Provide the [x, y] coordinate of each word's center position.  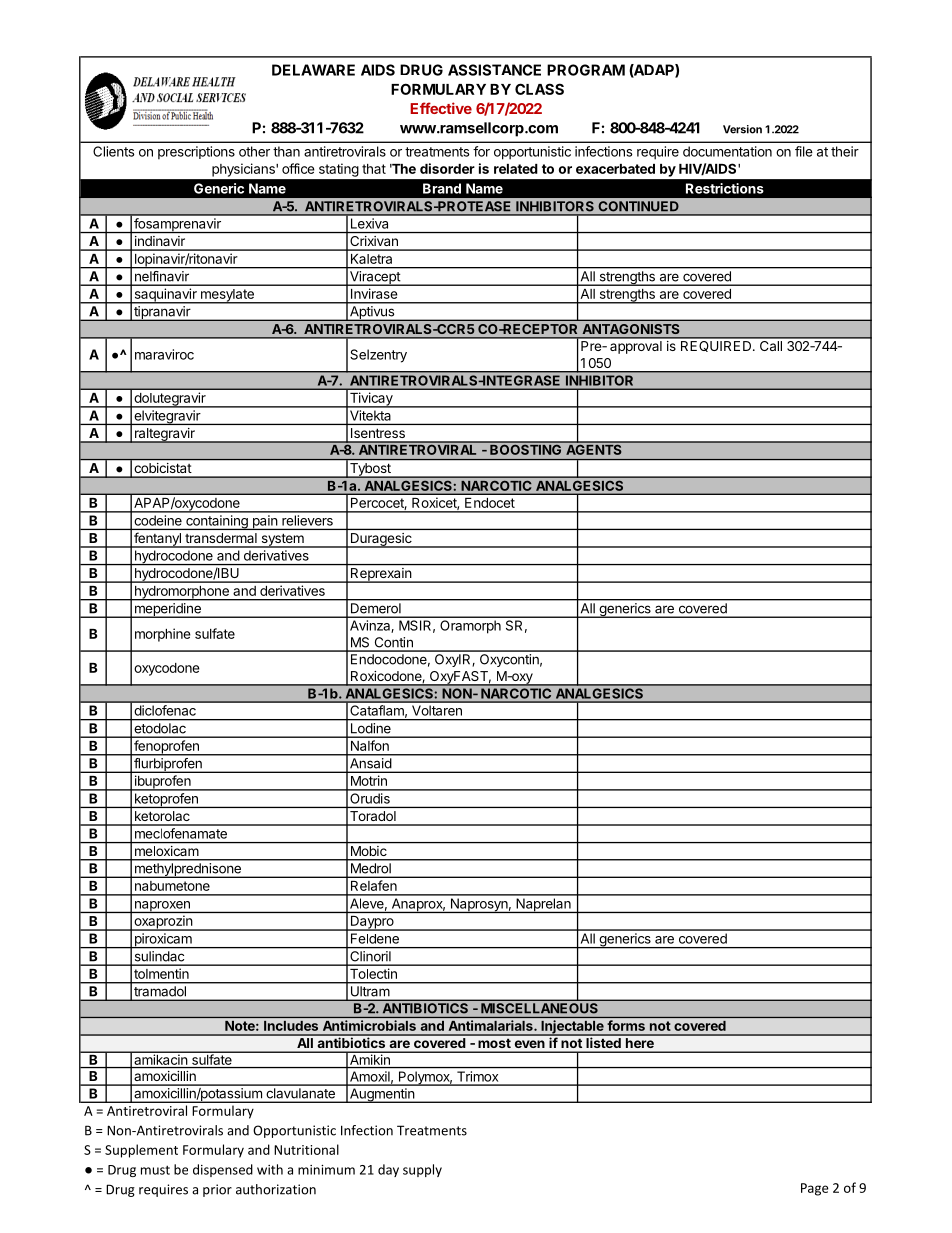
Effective [441, 108]
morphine [163, 635]
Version [742, 129]
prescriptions [196, 153]
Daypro [371, 923]
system [282, 541]
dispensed [223, 1170]
